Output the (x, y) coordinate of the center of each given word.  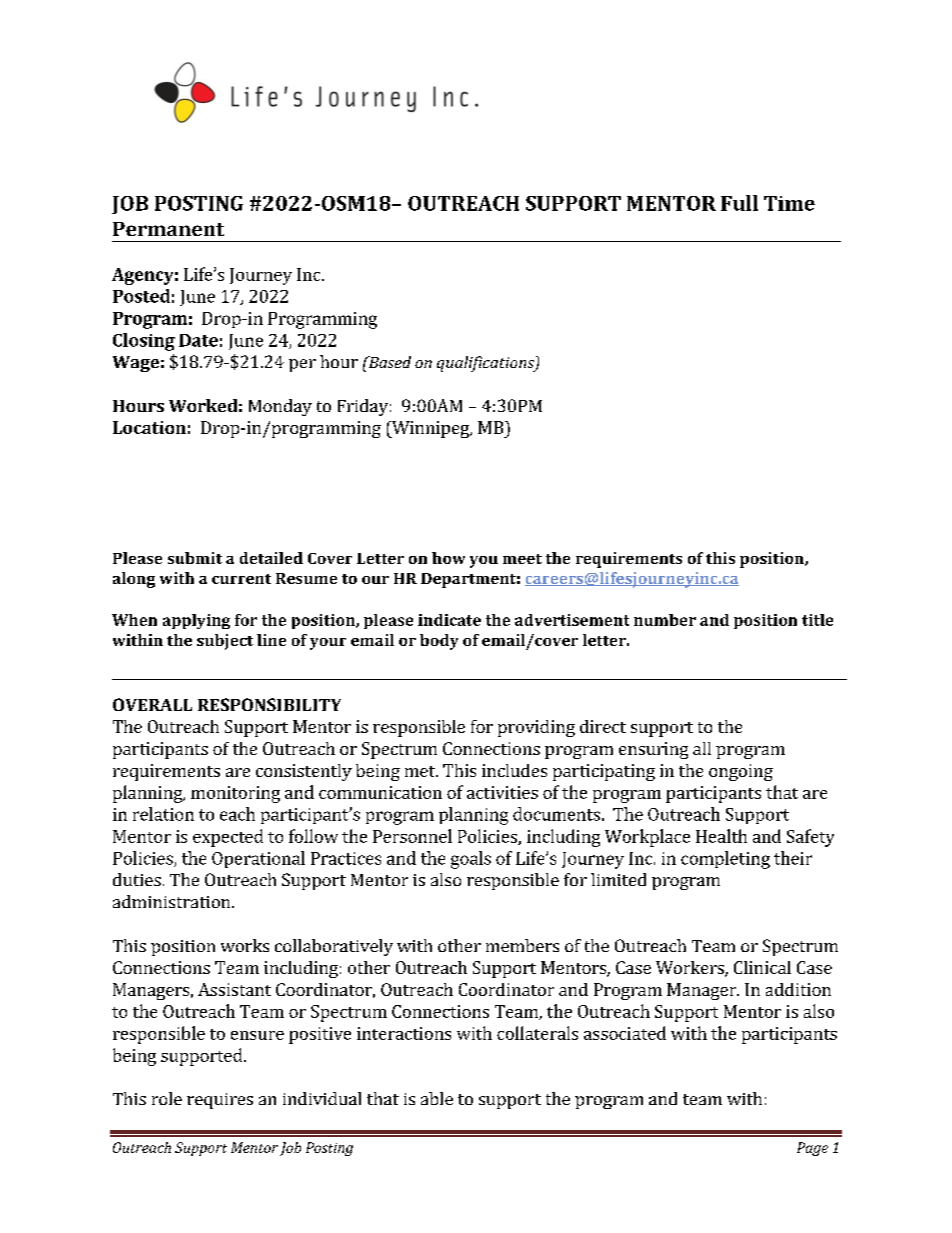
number (665, 620)
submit (195, 558)
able (437, 1098)
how (448, 558)
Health (721, 836)
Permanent (168, 229)
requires (220, 1101)
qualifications (486, 364)
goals (471, 860)
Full (739, 203)
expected (228, 838)
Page (812, 1149)
